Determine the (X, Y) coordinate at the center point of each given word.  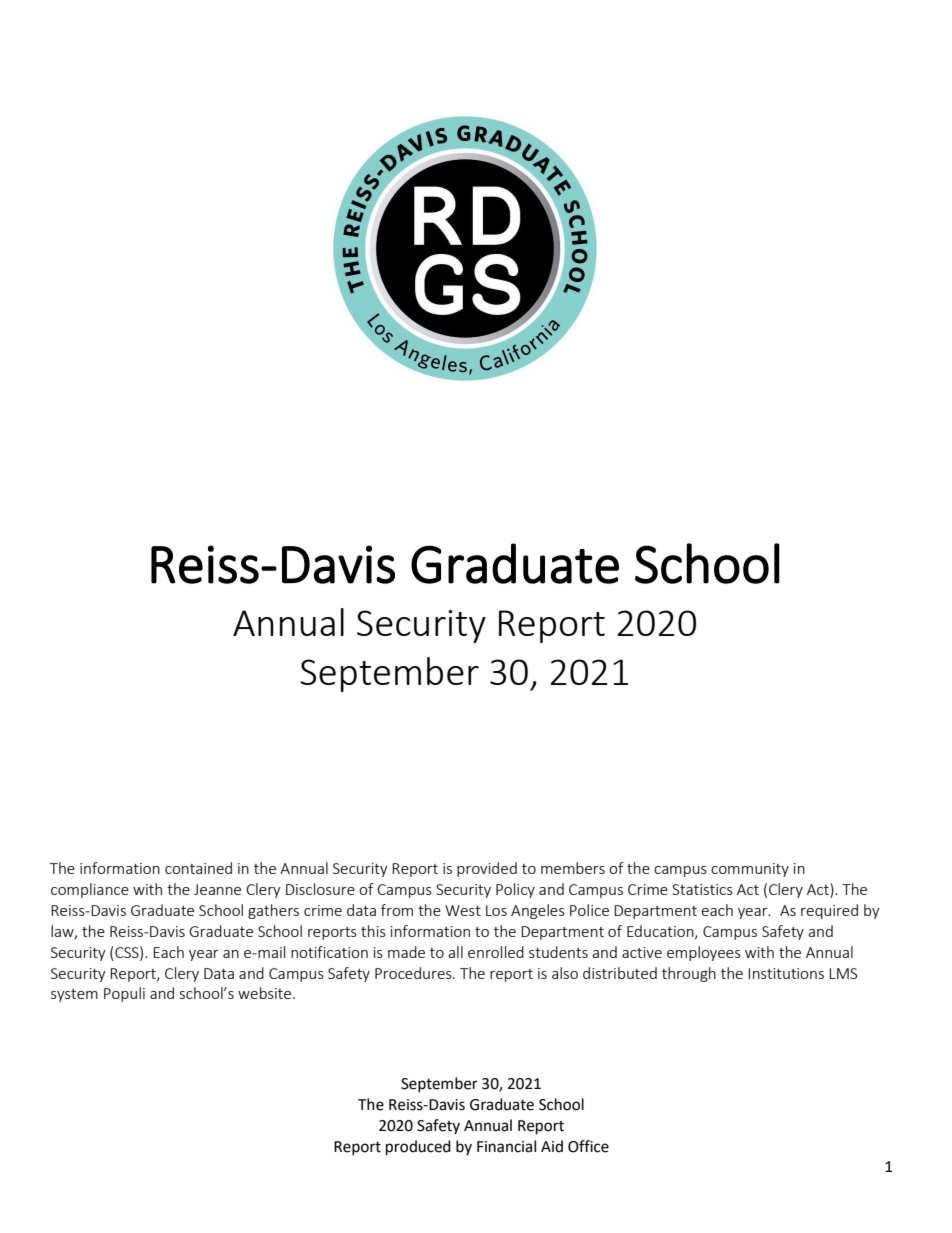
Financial (506, 1146)
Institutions (786, 973)
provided (487, 869)
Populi (124, 994)
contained (198, 868)
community (750, 870)
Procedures (414, 973)
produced (418, 1148)
